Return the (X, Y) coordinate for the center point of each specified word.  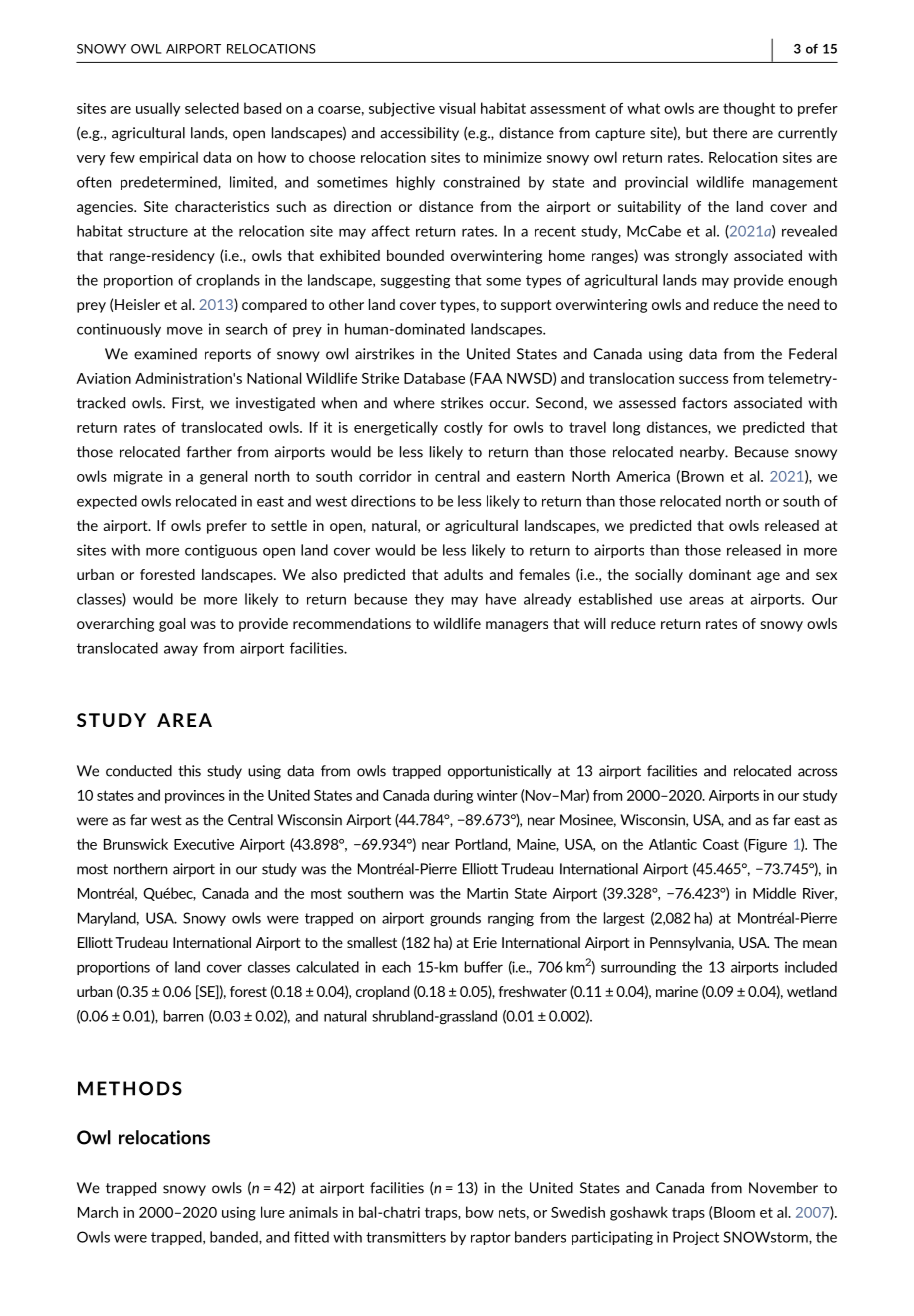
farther (209, 452)
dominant (720, 574)
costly (463, 428)
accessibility (419, 134)
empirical (168, 158)
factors (704, 403)
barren (183, 1016)
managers (517, 626)
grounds (455, 919)
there (730, 133)
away (181, 650)
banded (235, 1237)
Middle (774, 893)
